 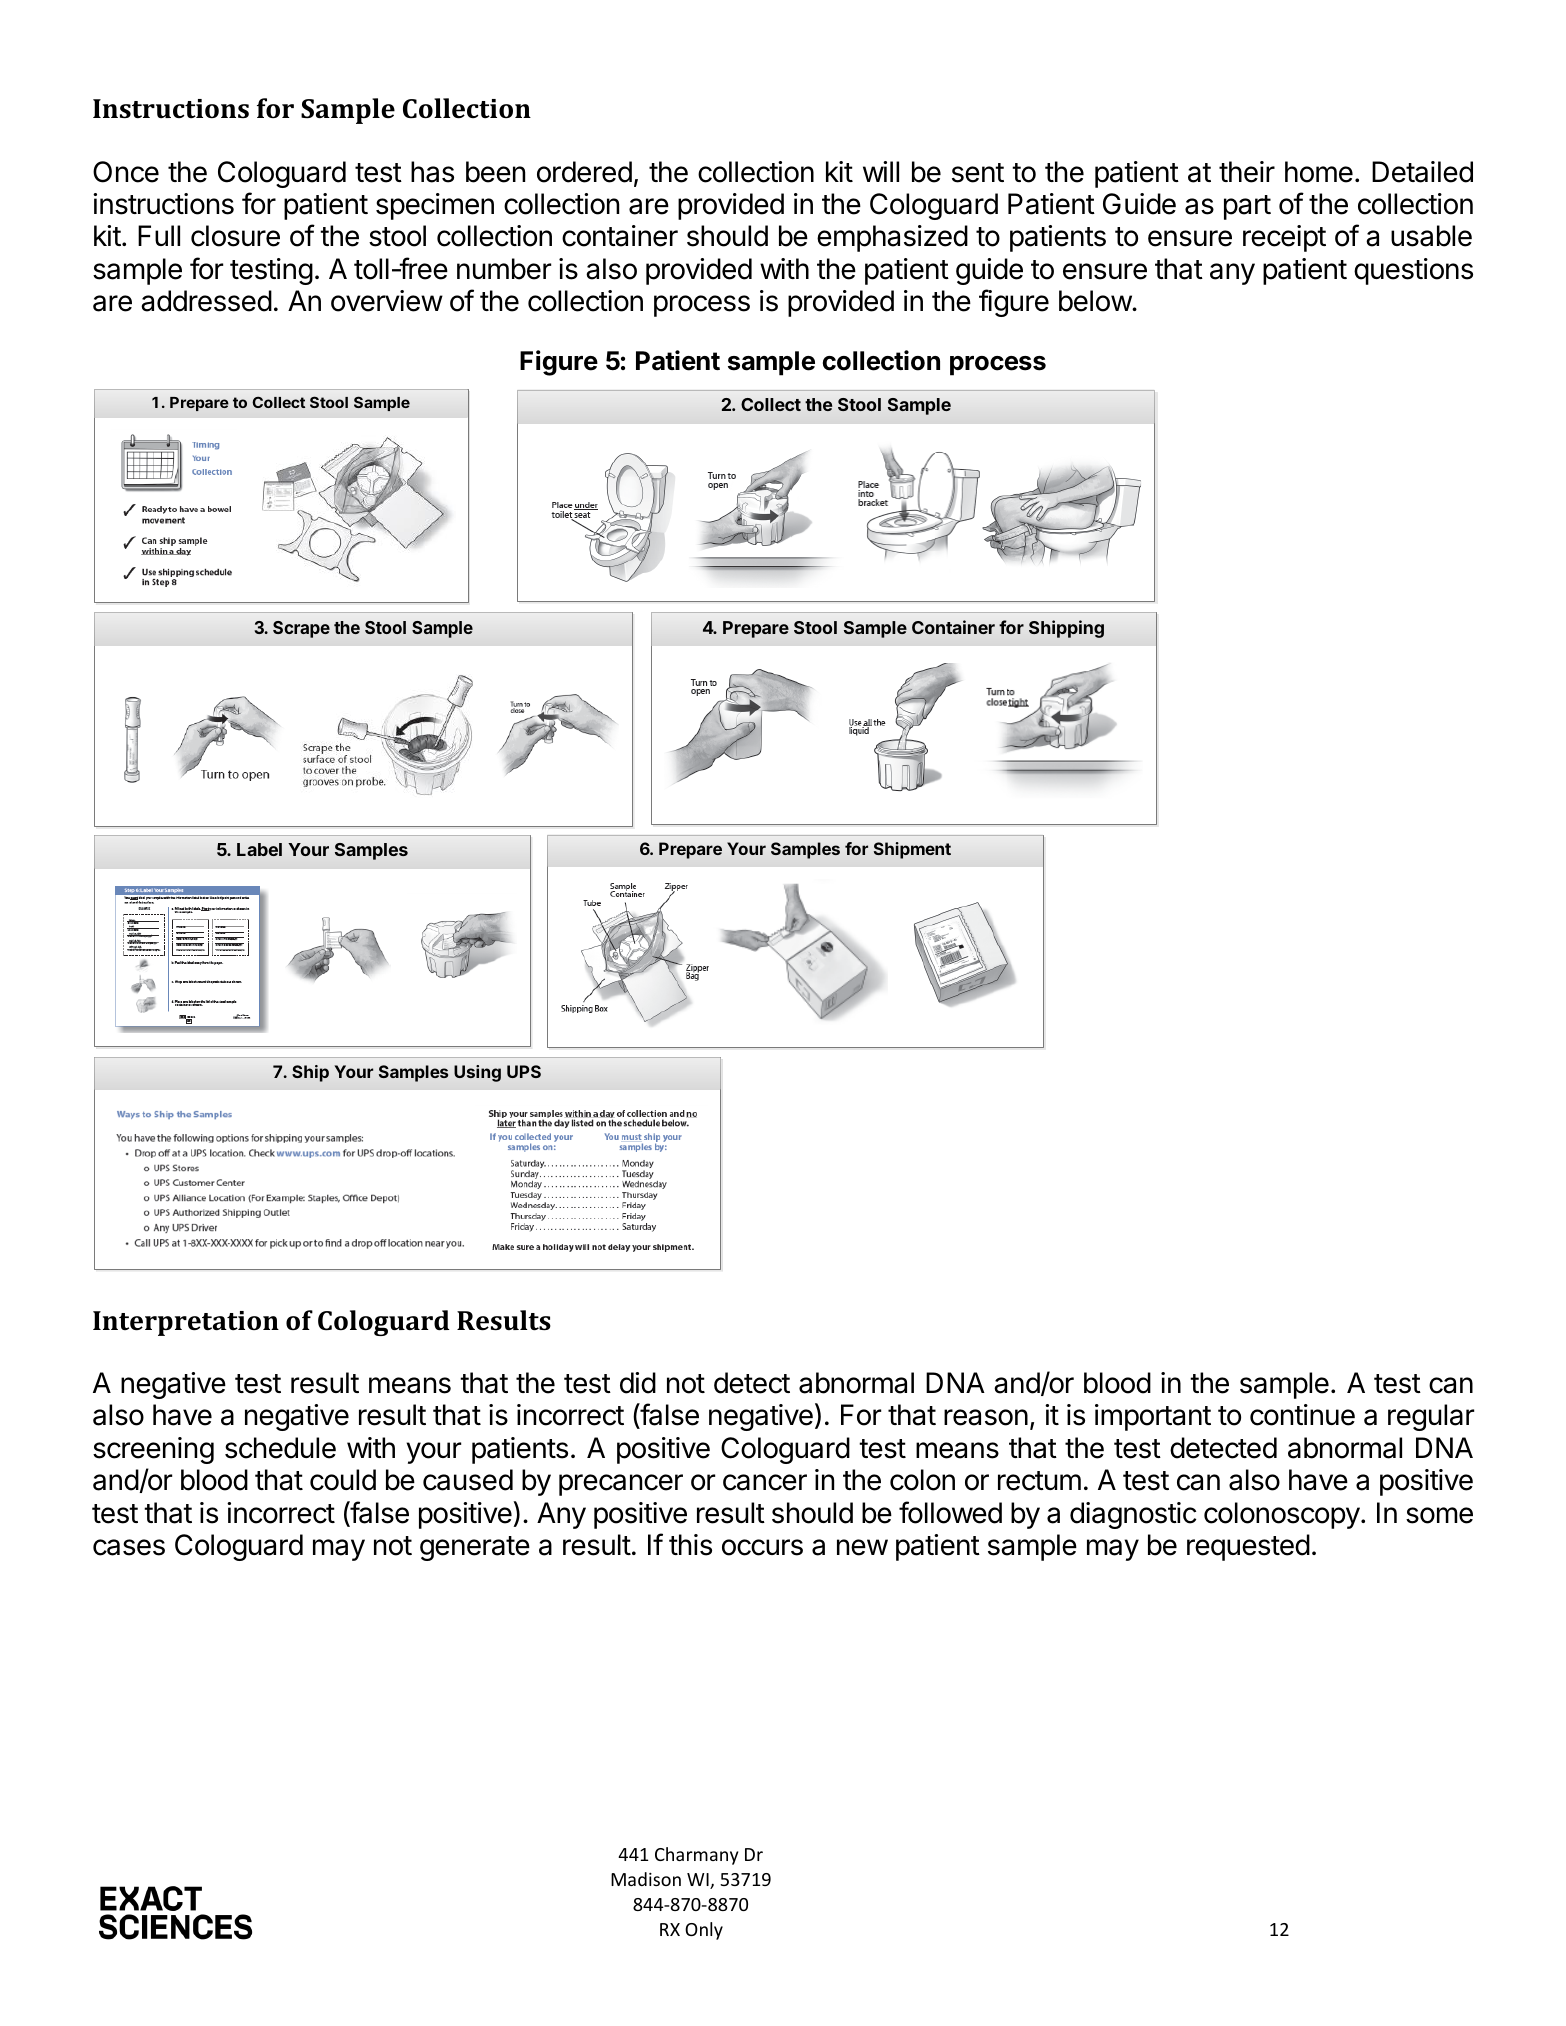 What do you see at coordinates (524, 1071) in the document?
I see `UPS` at bounding box center [524, 1071].
